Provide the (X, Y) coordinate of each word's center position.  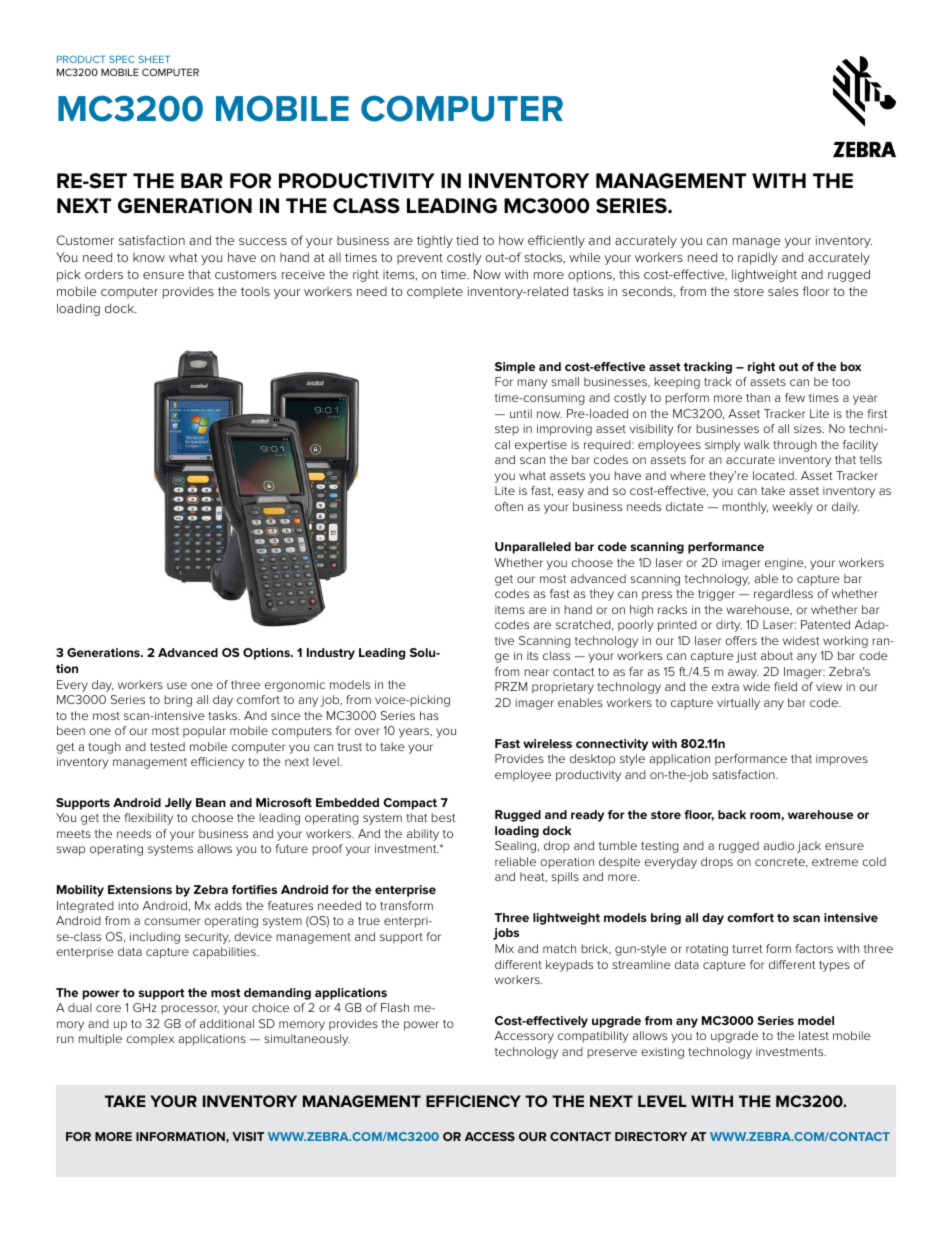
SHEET (154, 59)
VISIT (248, 1136)
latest (814, 1035)
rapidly (758, 258)
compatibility (593, 1037)
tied (467, 240)
